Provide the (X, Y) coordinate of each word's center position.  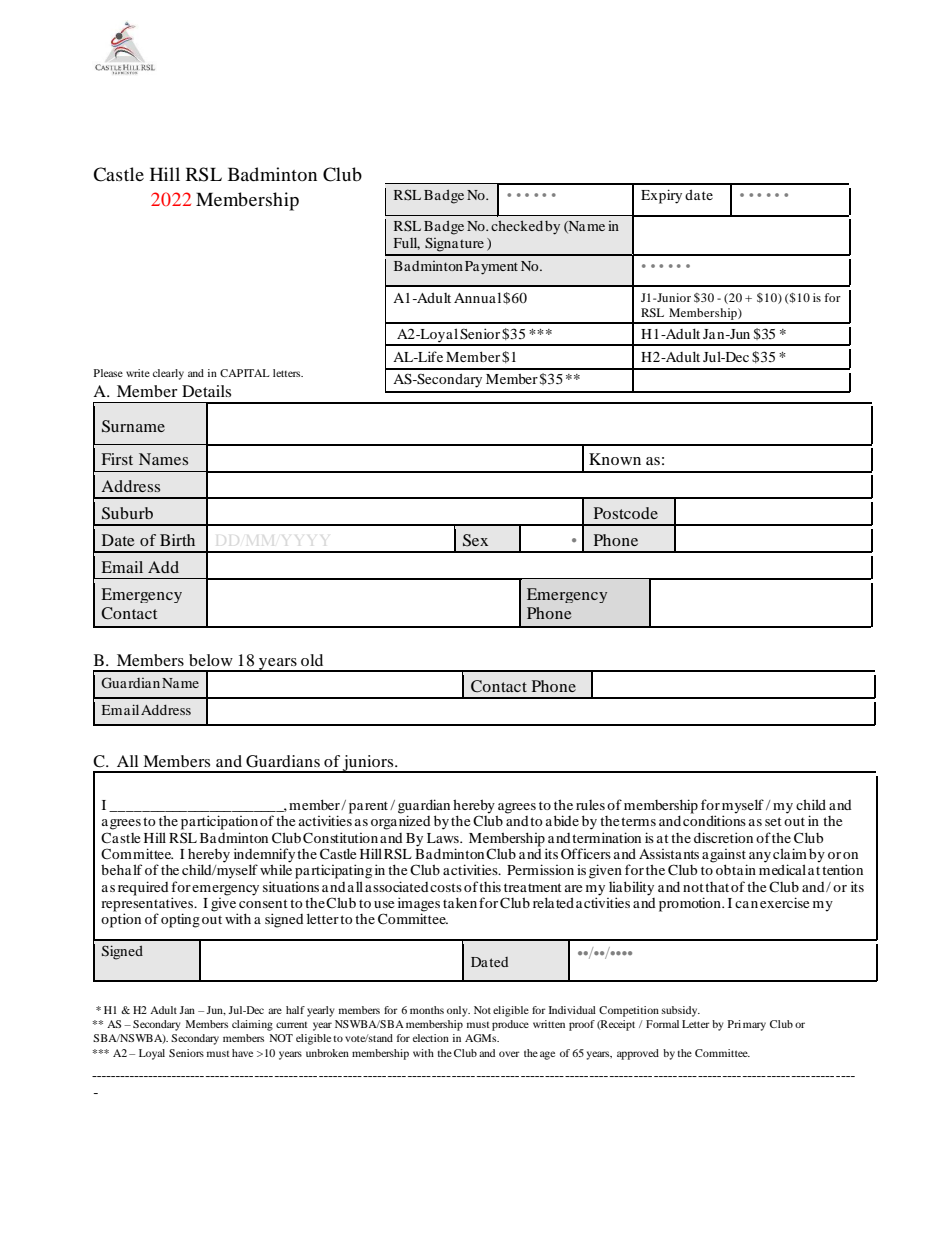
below (211, 660)
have (242, 1053)
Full (407, 243)
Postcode (626, 513)
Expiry (661, 196)
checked (517, 225)
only (458, 1011)
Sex (475, 540)
